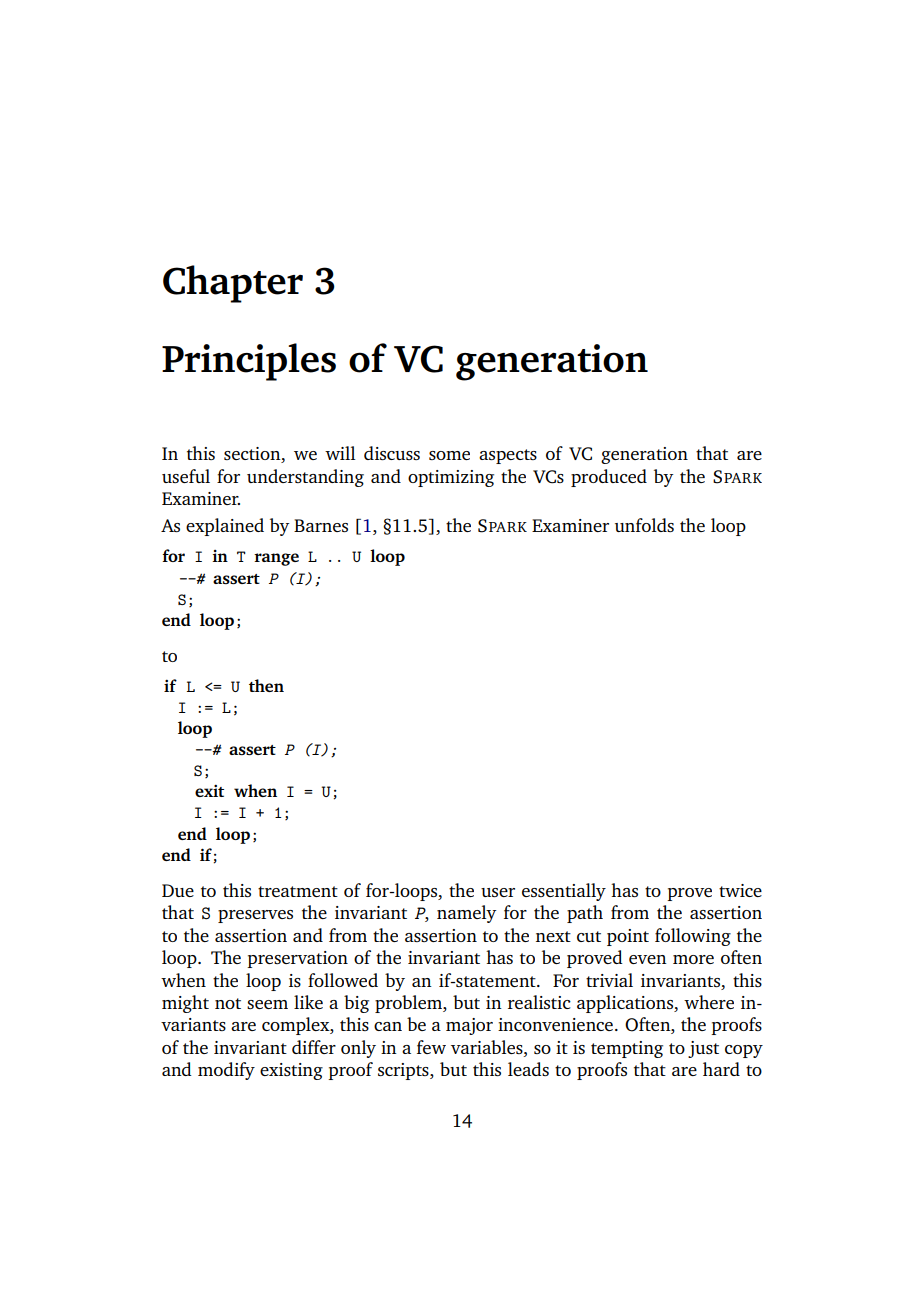 The width and height of the screenshot is (924, 1308). I want to click on Chapter, so click(233, 284).
